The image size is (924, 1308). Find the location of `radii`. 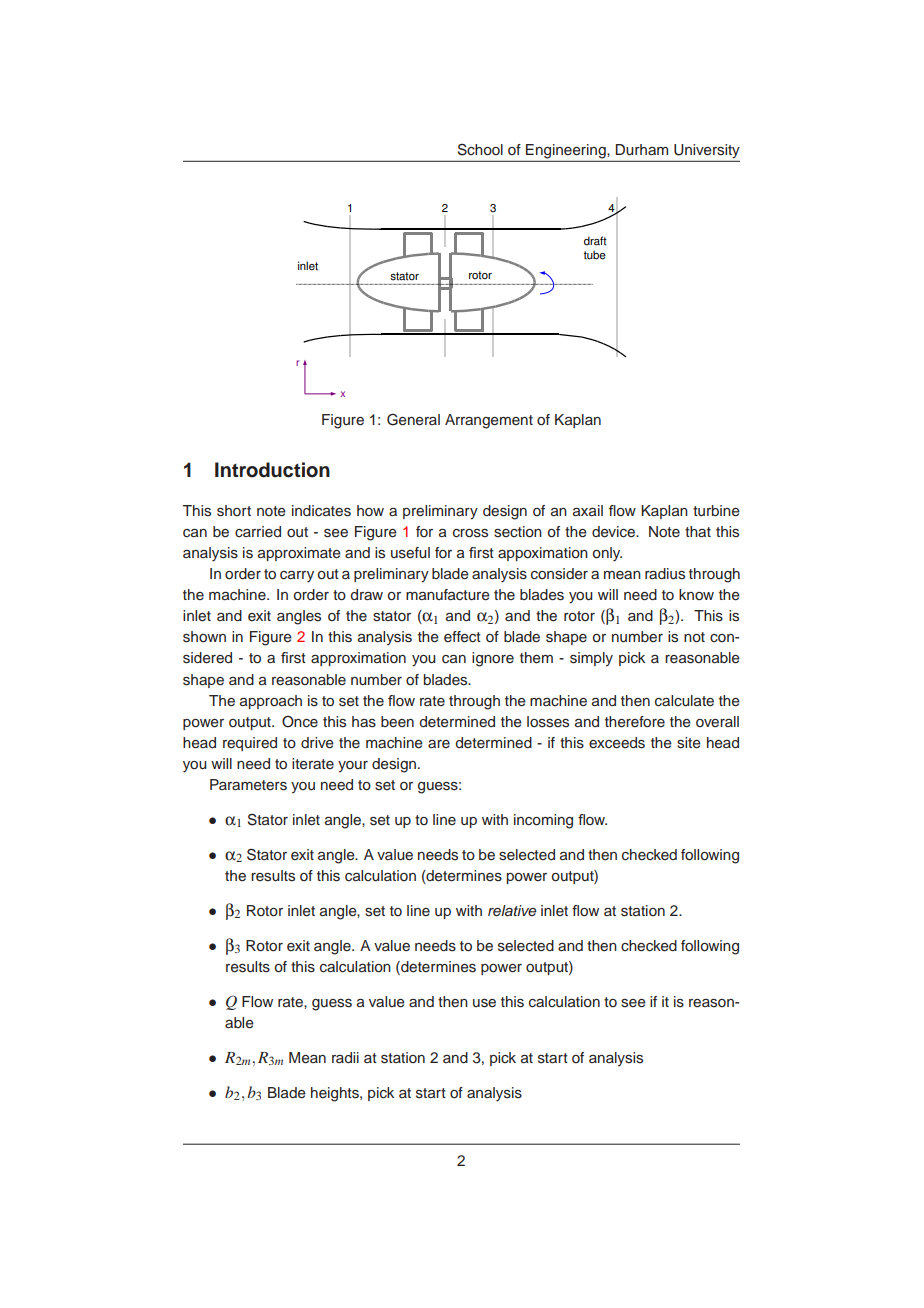

radii is located at coordinates (345, 1057).
